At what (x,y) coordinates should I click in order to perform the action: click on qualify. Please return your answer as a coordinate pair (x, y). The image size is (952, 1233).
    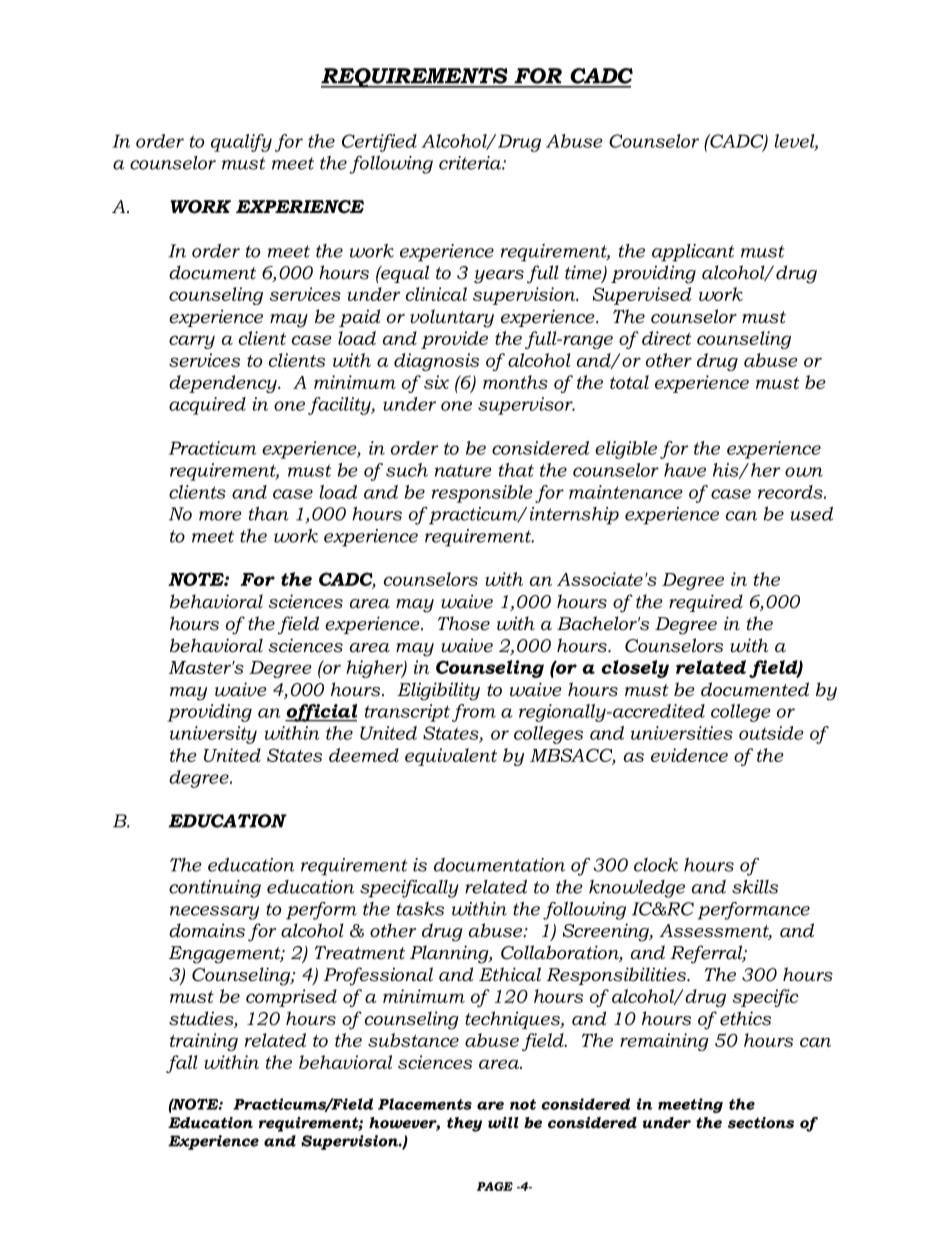
    Looking at the image, I should click on (241, 143).
